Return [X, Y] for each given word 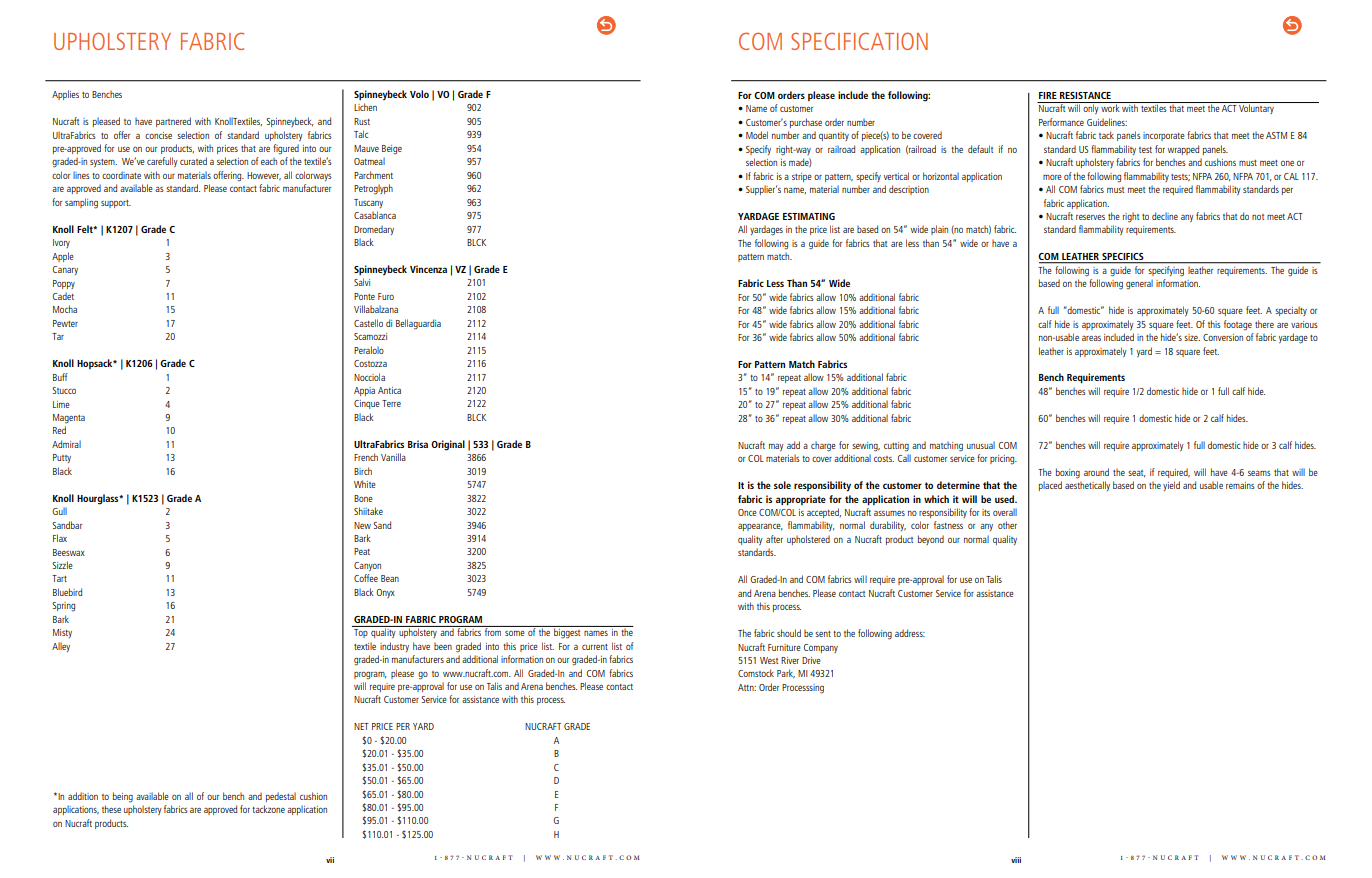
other [1007, 525]
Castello [368, 323]
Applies [65, 95]
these [111, 809]
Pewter [65, 323]
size [1192, 337]
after [774, 539]
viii [1016, 860]
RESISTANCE [1085, 95]
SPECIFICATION [859, 41]
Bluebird [67, 592]
